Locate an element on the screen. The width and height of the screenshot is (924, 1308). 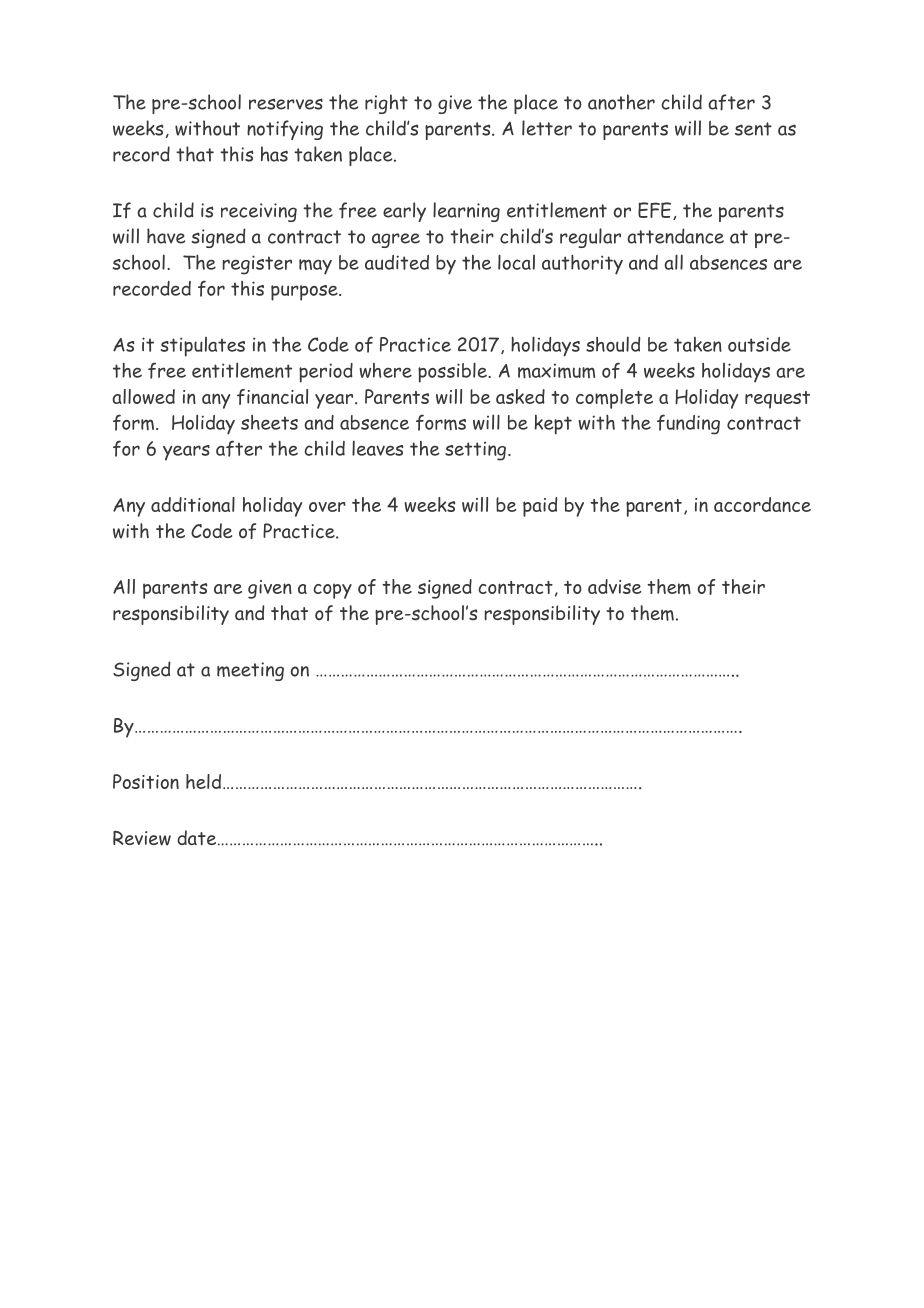
outside is located at coordinates (759, 344).
